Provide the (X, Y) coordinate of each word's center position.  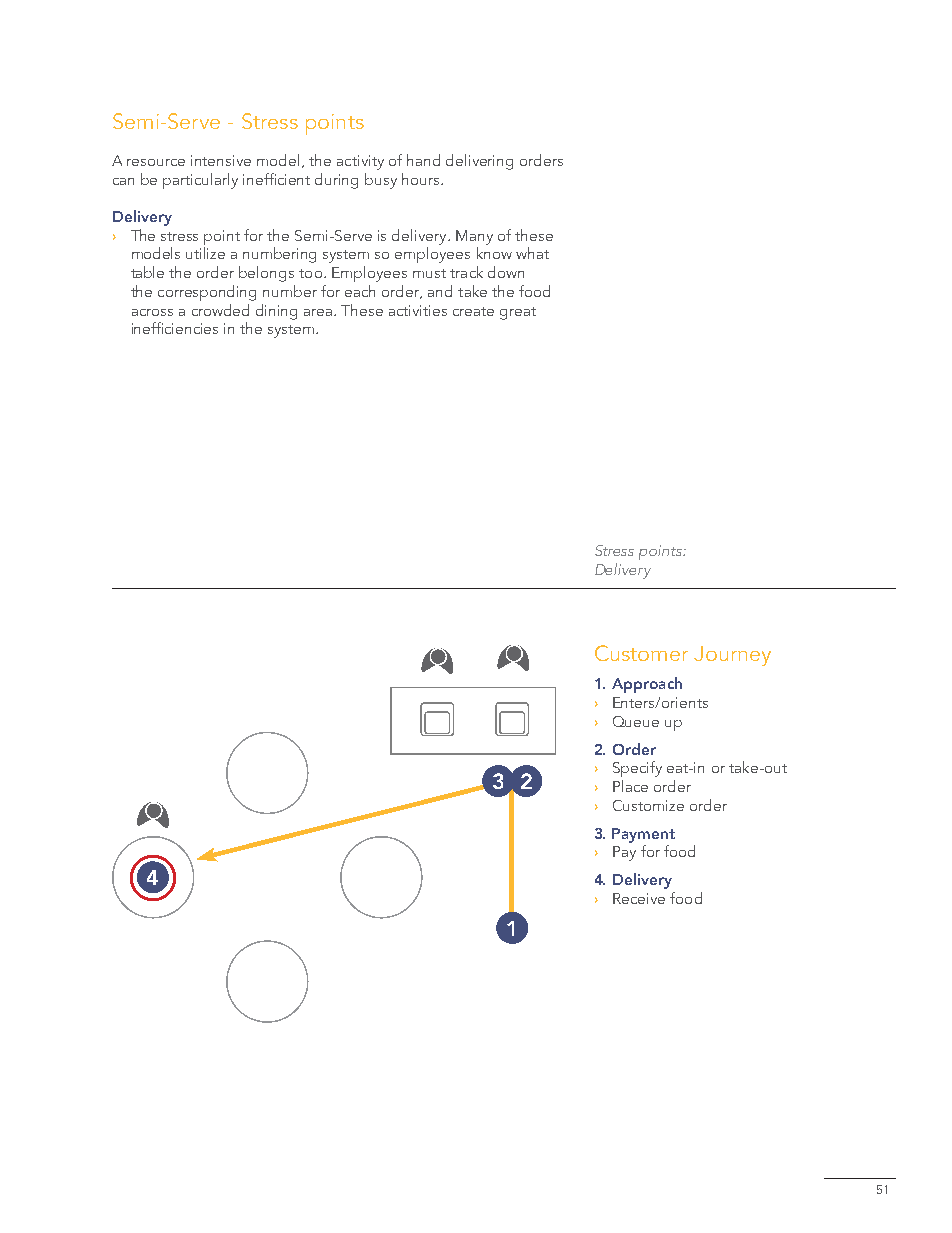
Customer (641, 653)
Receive (639, 898)
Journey (732, 656)
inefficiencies (175, 328)
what (532, 253)
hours (422, 179)
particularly (200, 181)
